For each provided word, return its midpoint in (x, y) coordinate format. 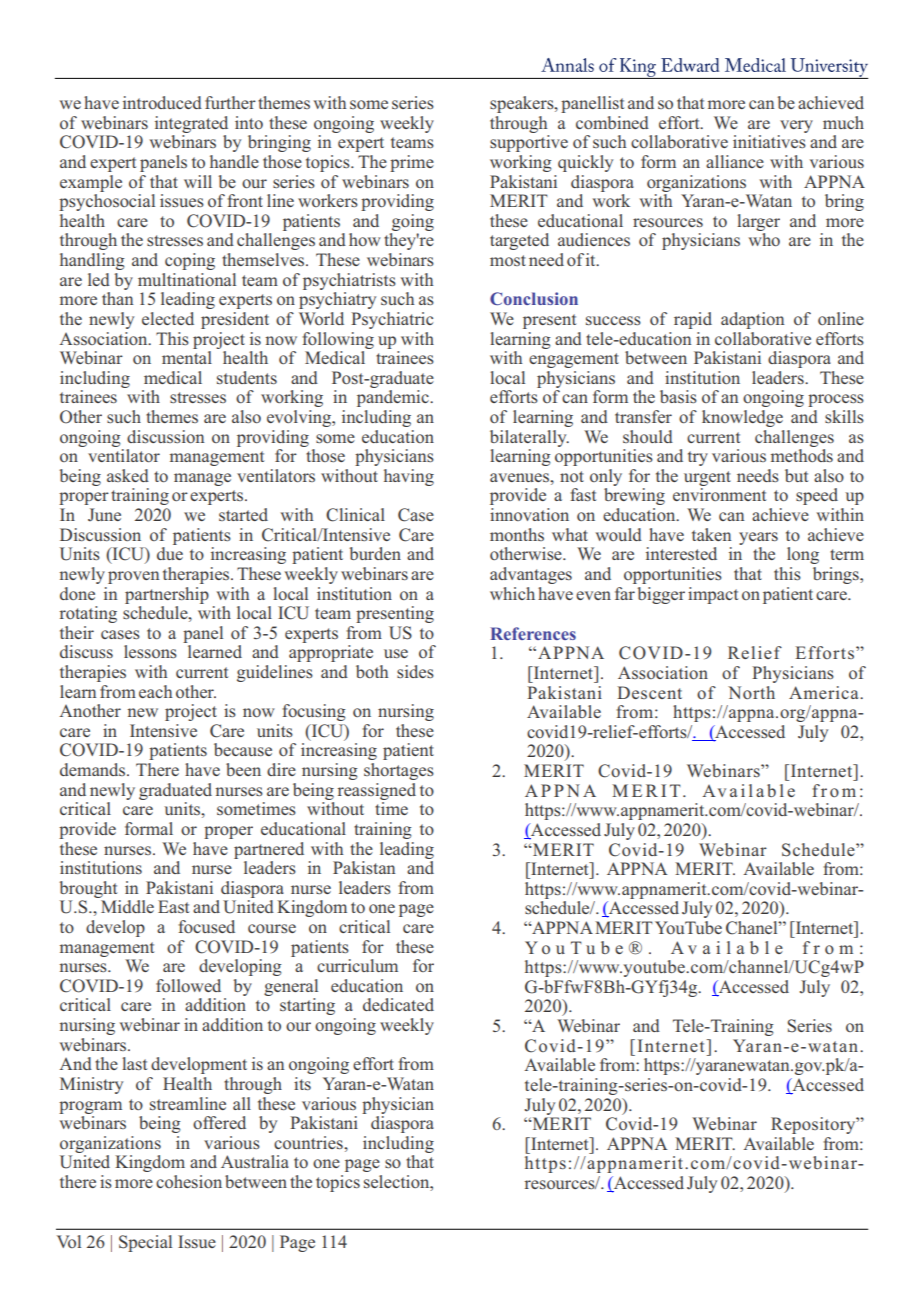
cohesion (189, 1181)
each (155, 691)
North (751, 692)
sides (415, 671)
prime (412, 163)
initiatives (769, 141)
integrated (191, 124)
